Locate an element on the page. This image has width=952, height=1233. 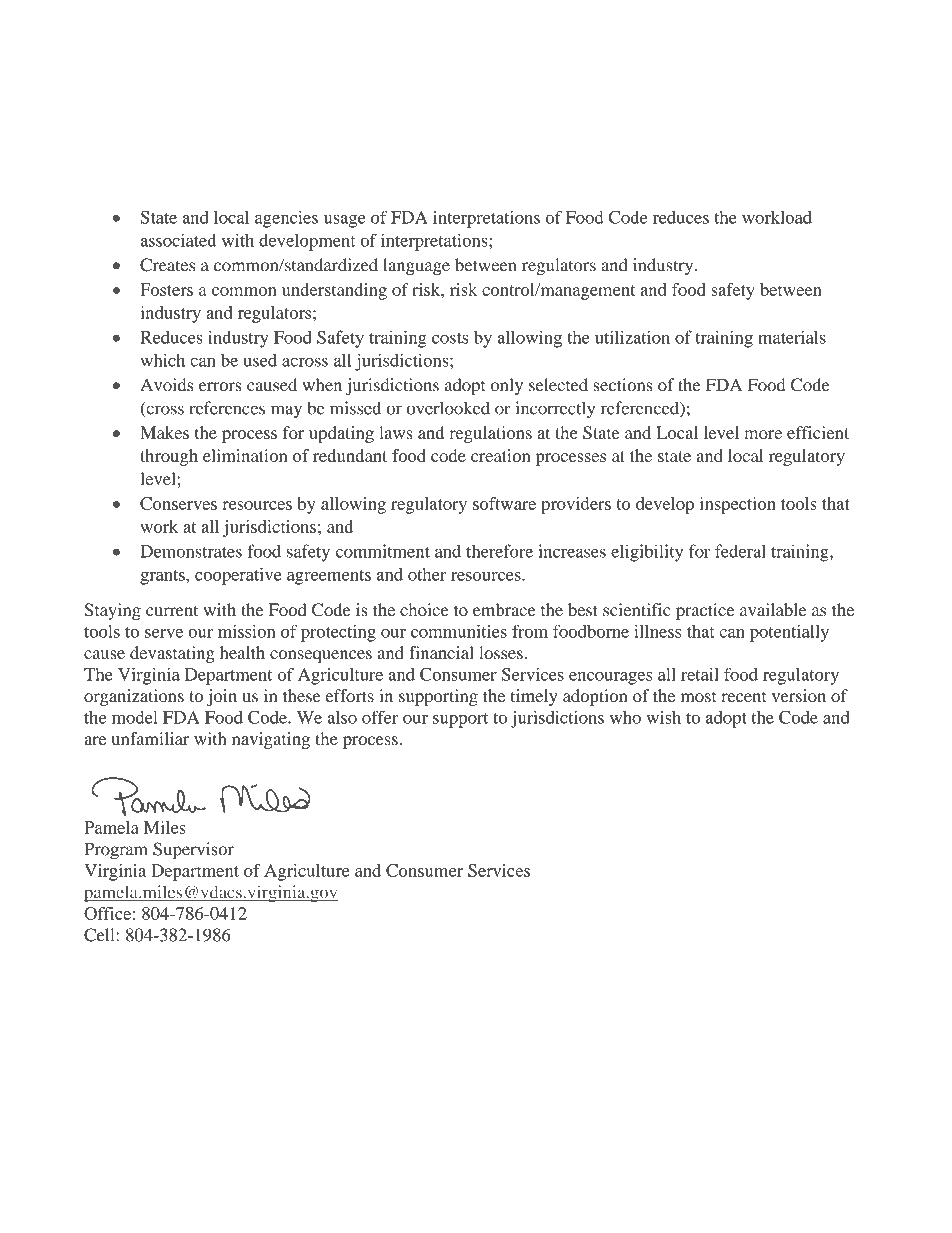
language is located at coordinates (416, 266).
